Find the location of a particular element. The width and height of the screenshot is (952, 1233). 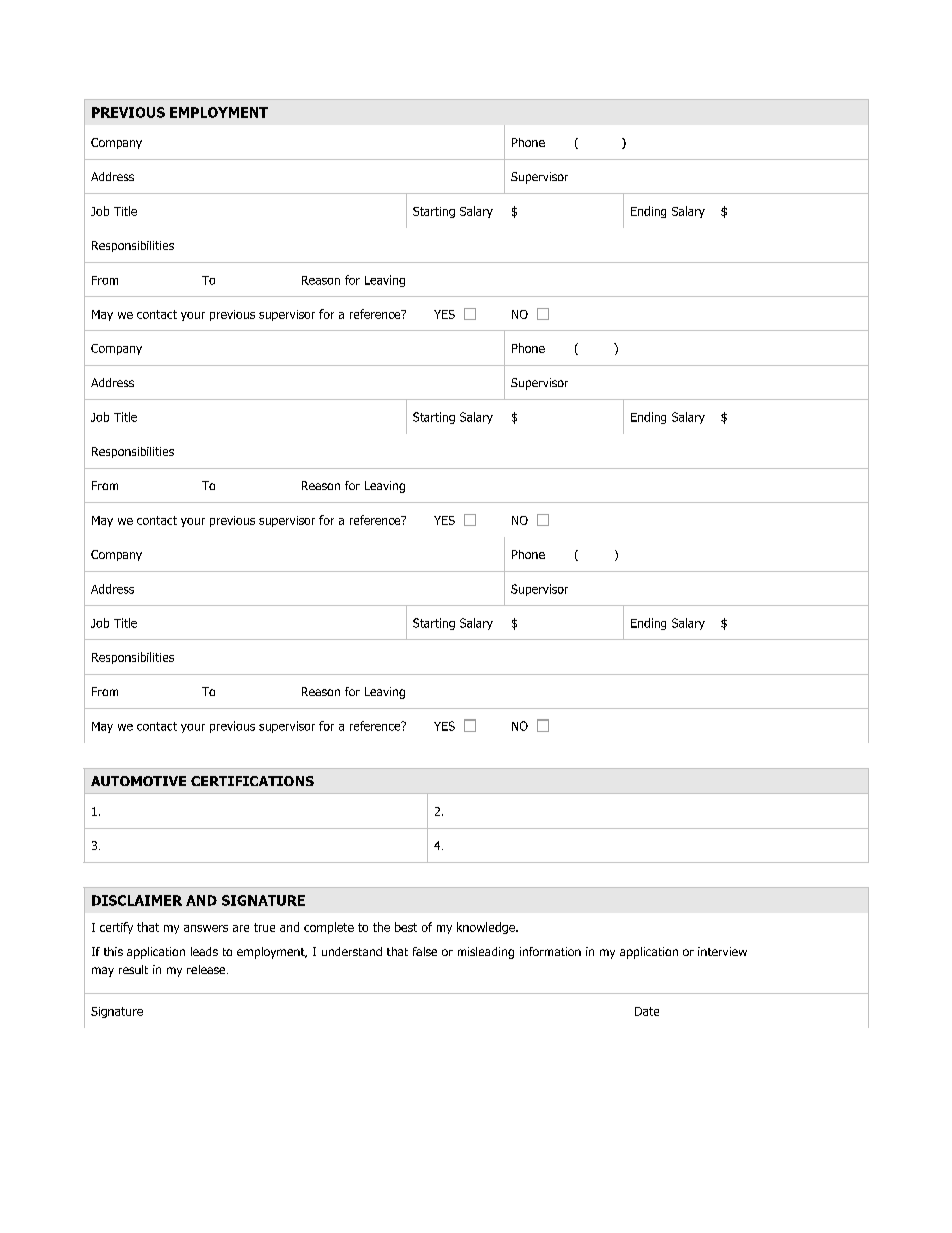

answers is located at coordinates (206, 928).
